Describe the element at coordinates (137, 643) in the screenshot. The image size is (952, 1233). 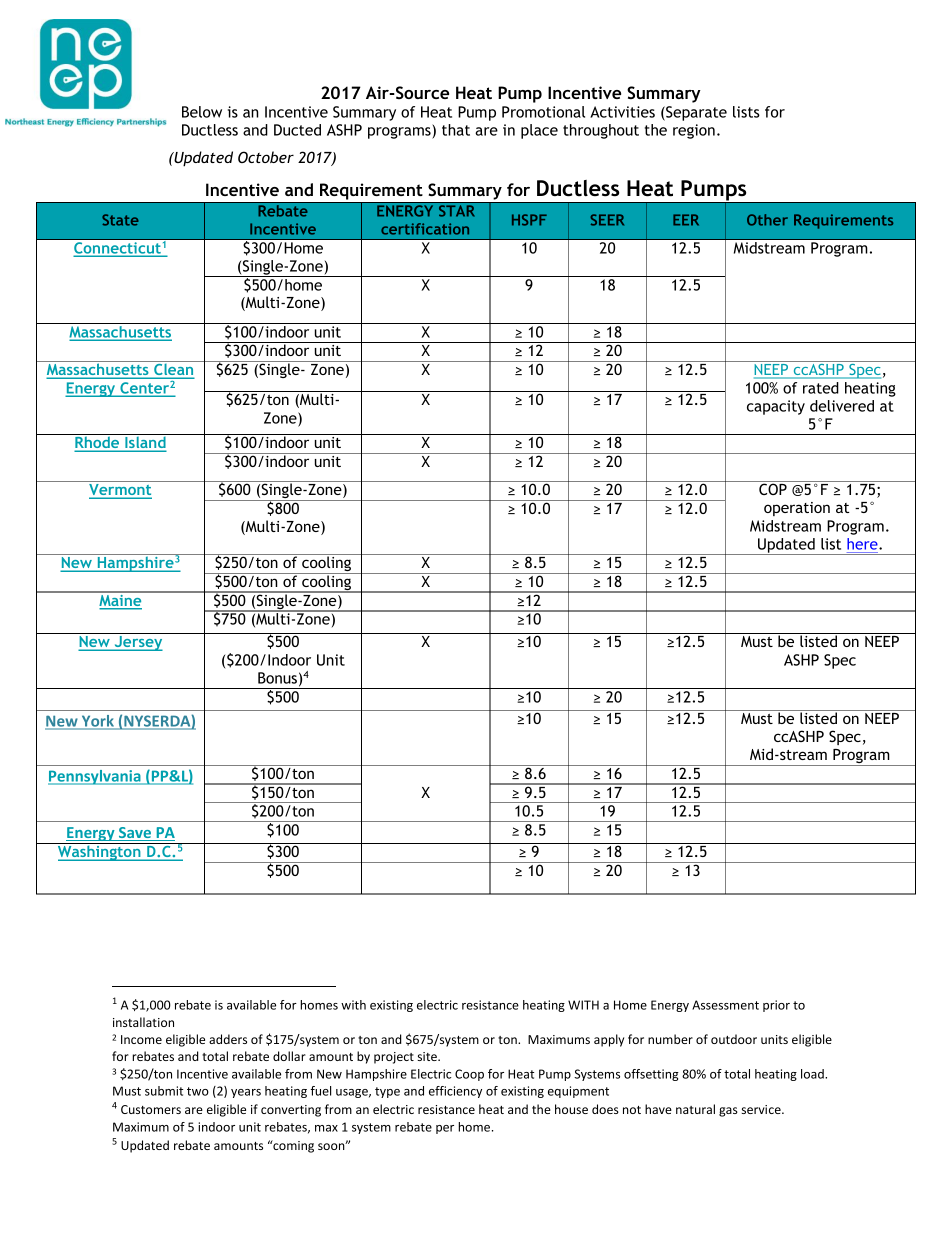
I see `Jersey` at that location.
